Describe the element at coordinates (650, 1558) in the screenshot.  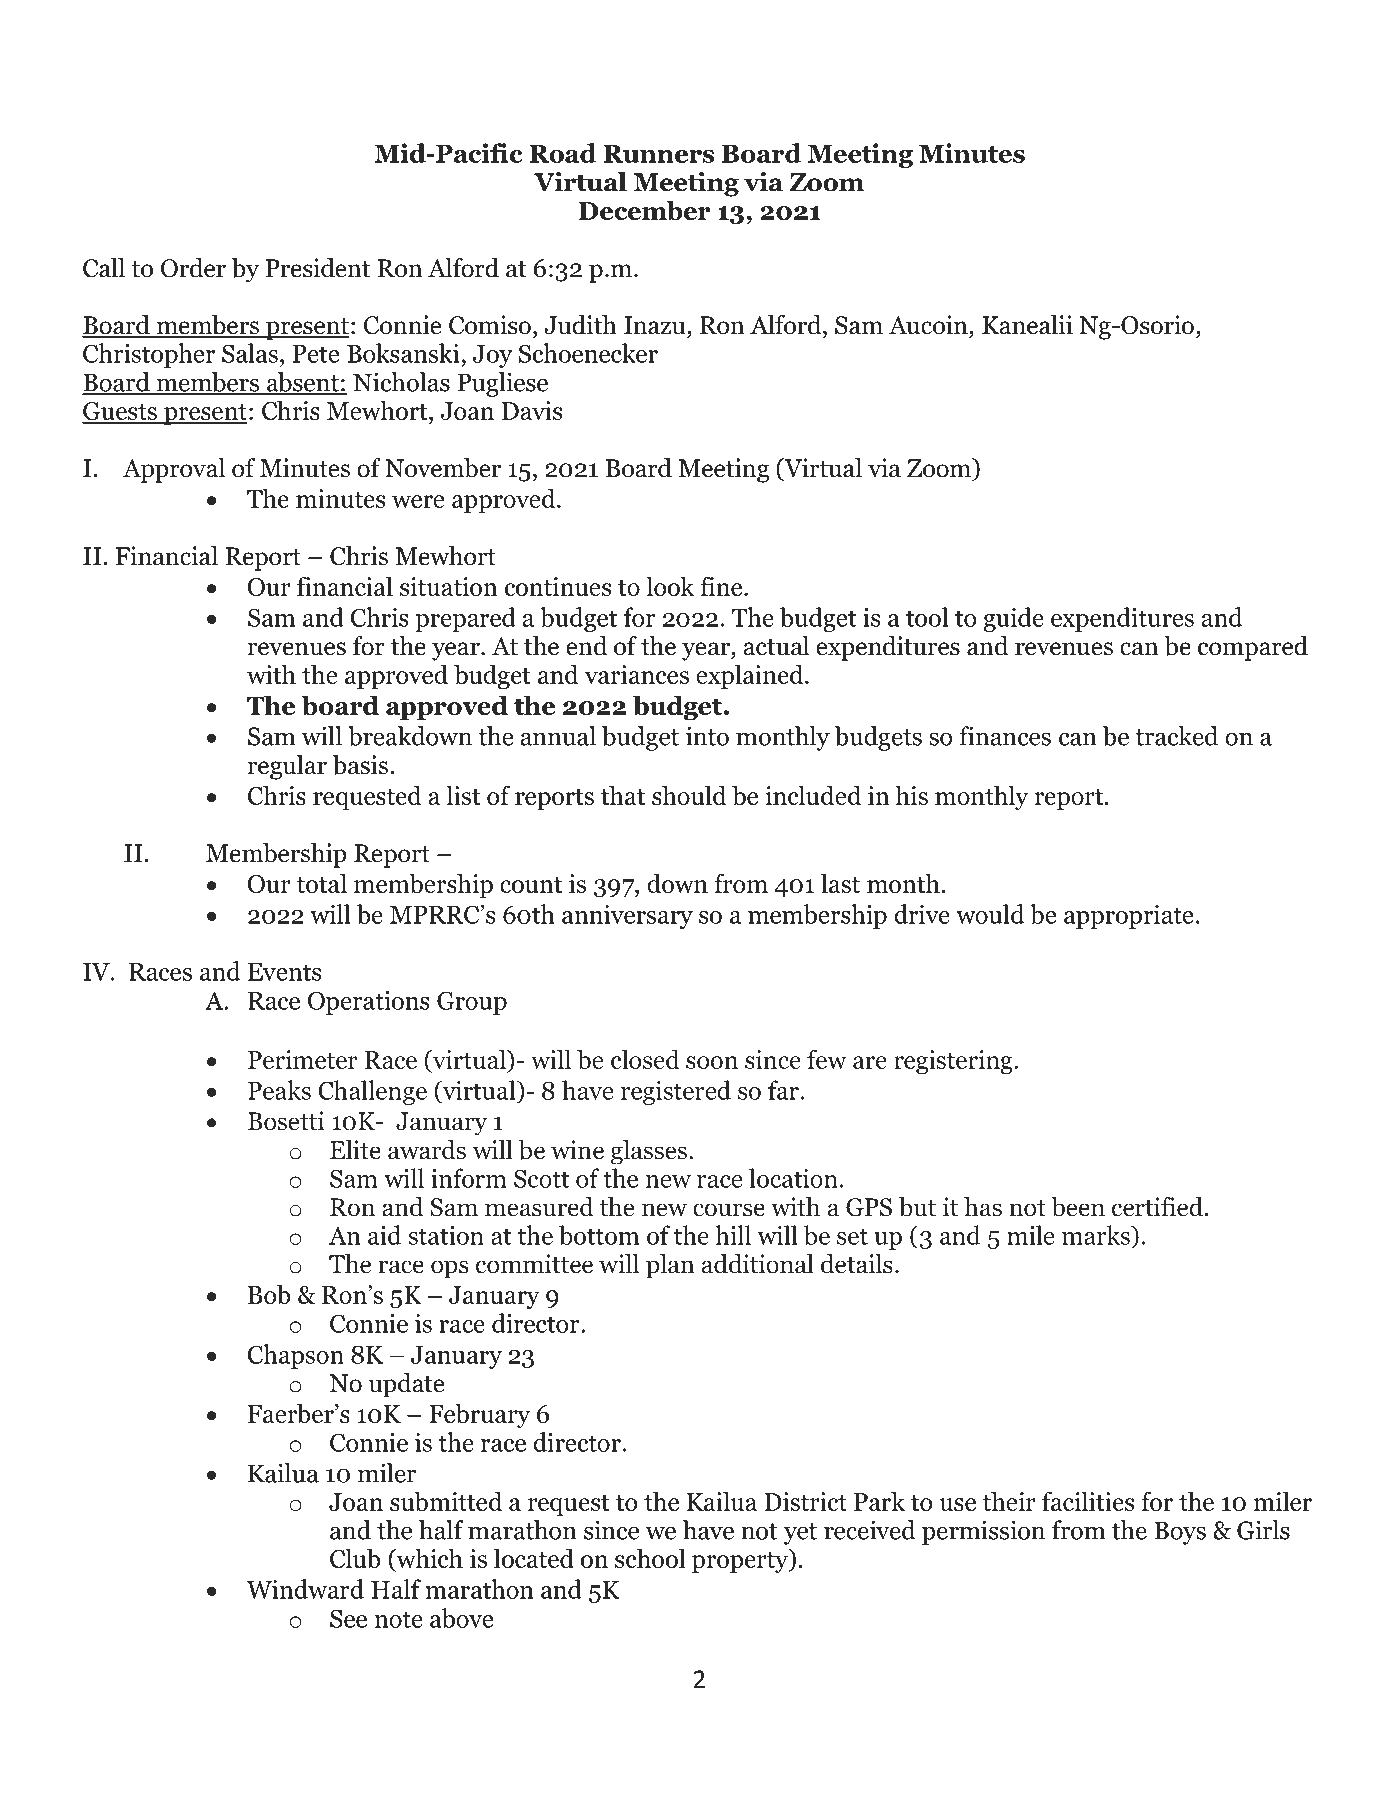
I see `school` at that location.
